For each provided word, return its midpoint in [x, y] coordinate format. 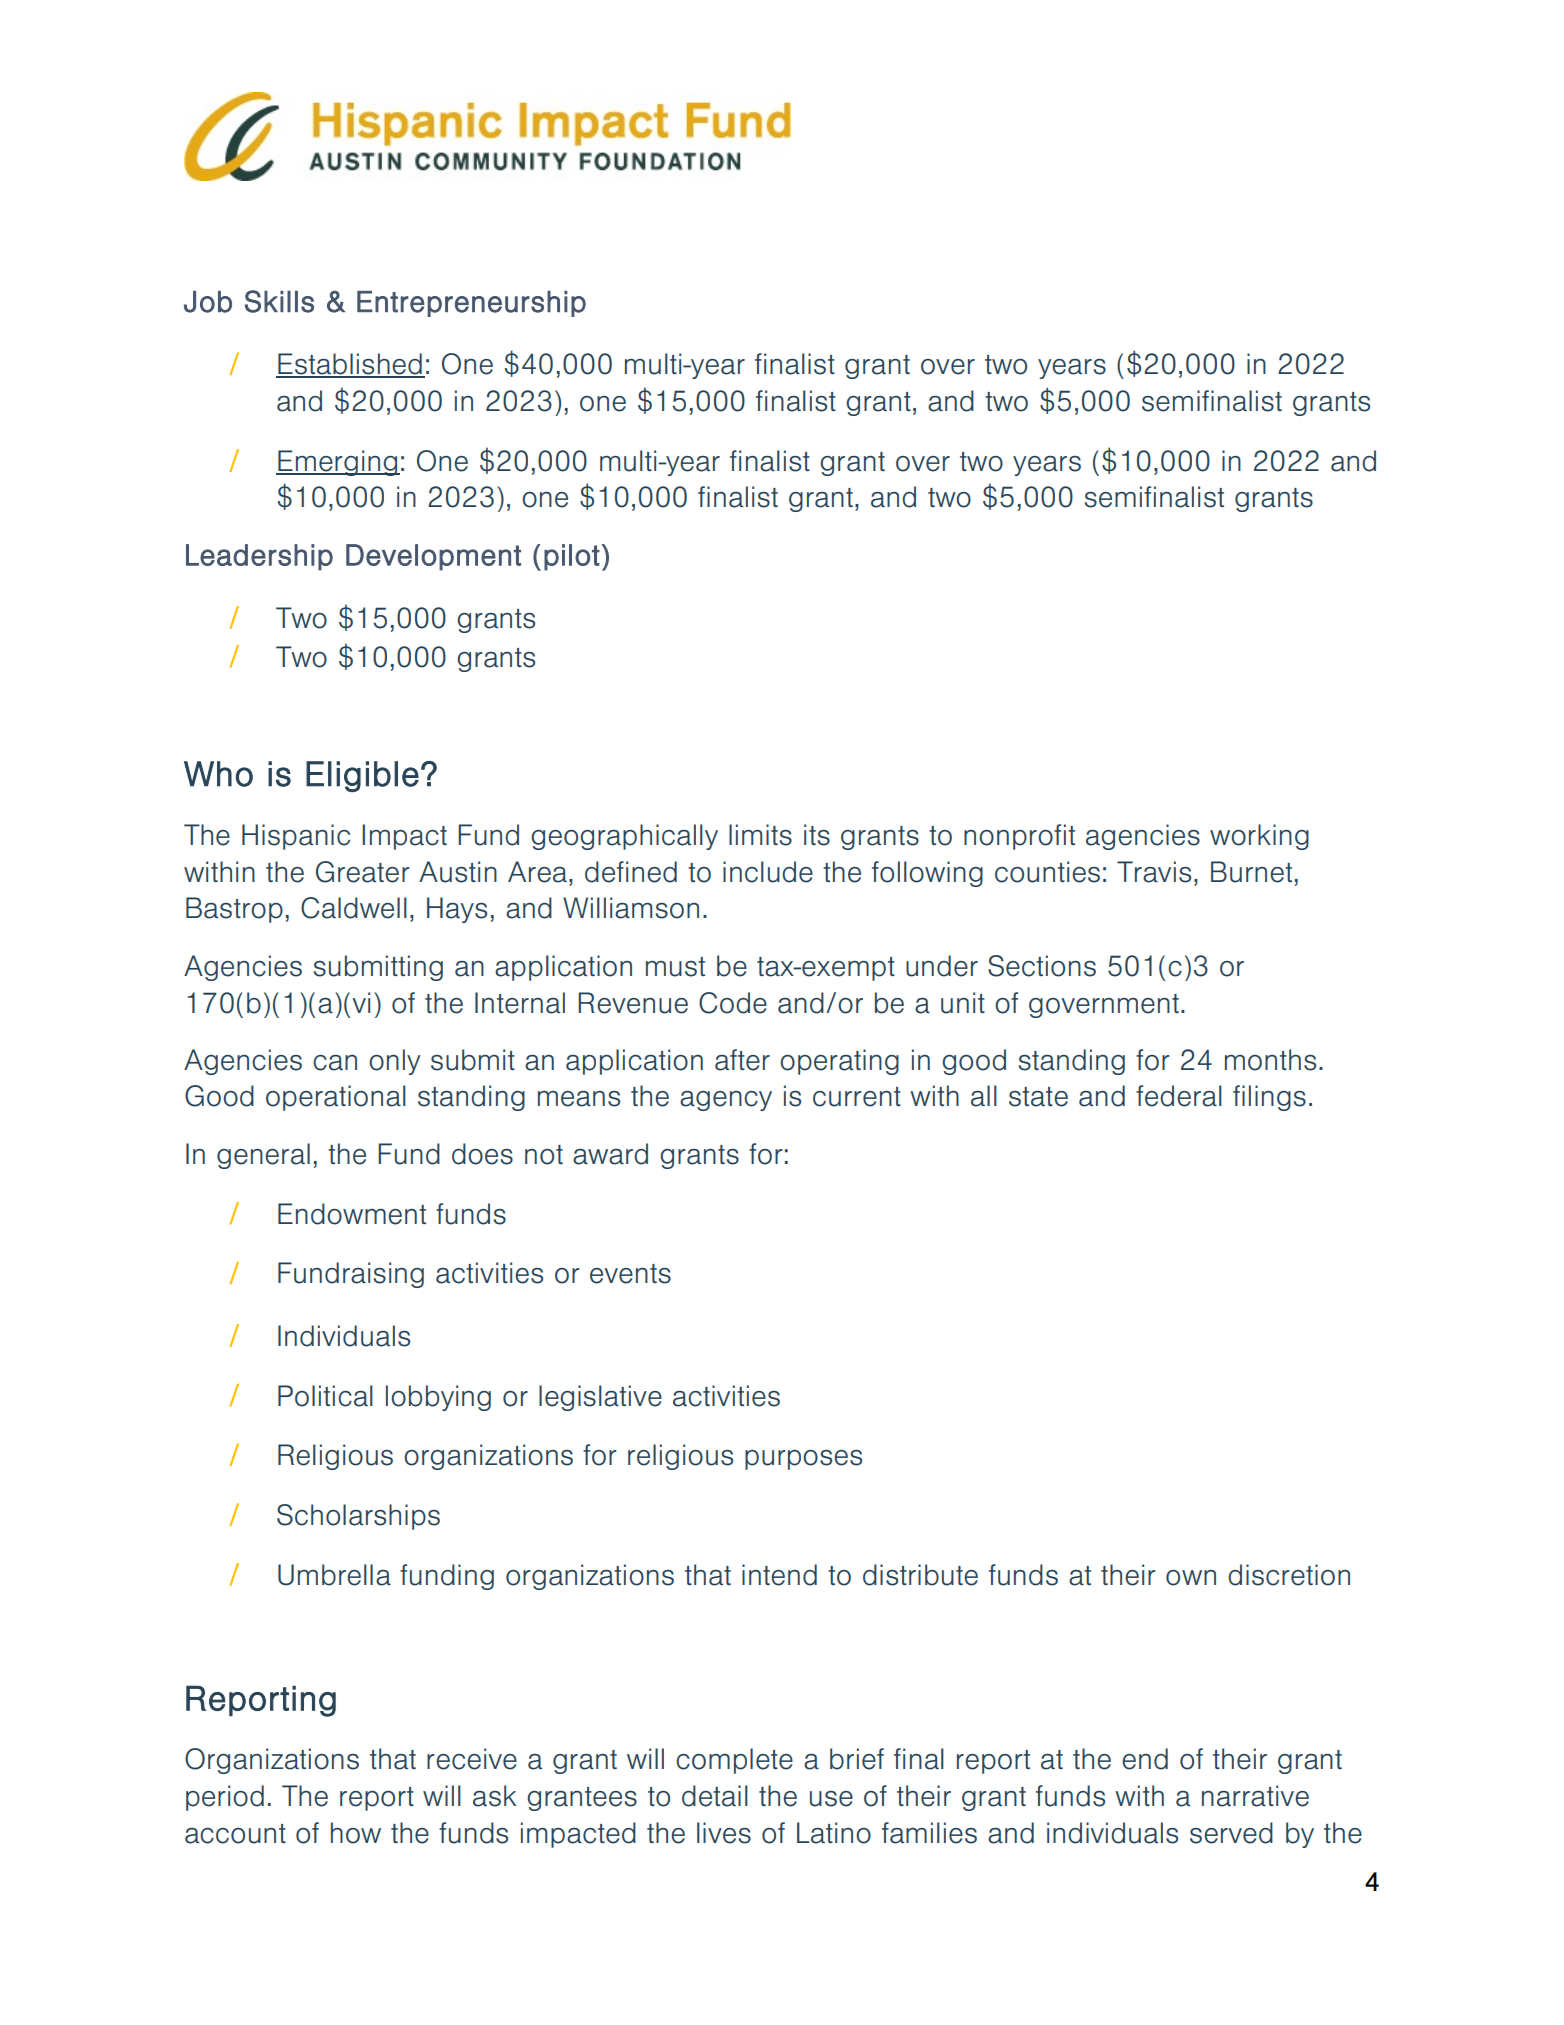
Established [350, 365]
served [1231, 1833]
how [356, 1833]
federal [1179, 1096]
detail [715, 1796]
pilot [572, 557]
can [335, 1063]
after [742, 1060]
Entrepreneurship [471, 304]
